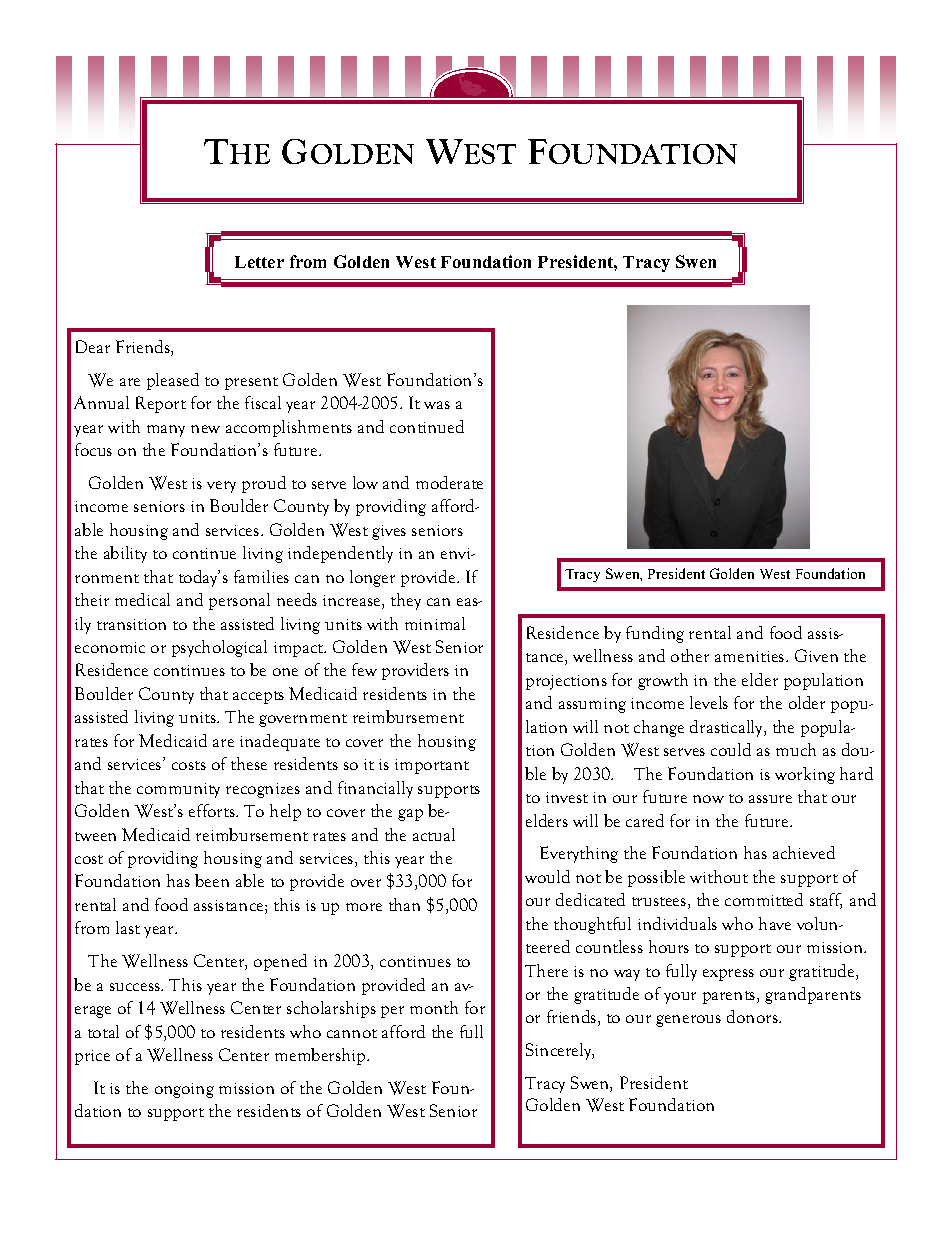 This document has width=952, height=1233. What do you see at coordinates (449, 482) in the document?
I see `moderate` at bounding box center [449, 482].
